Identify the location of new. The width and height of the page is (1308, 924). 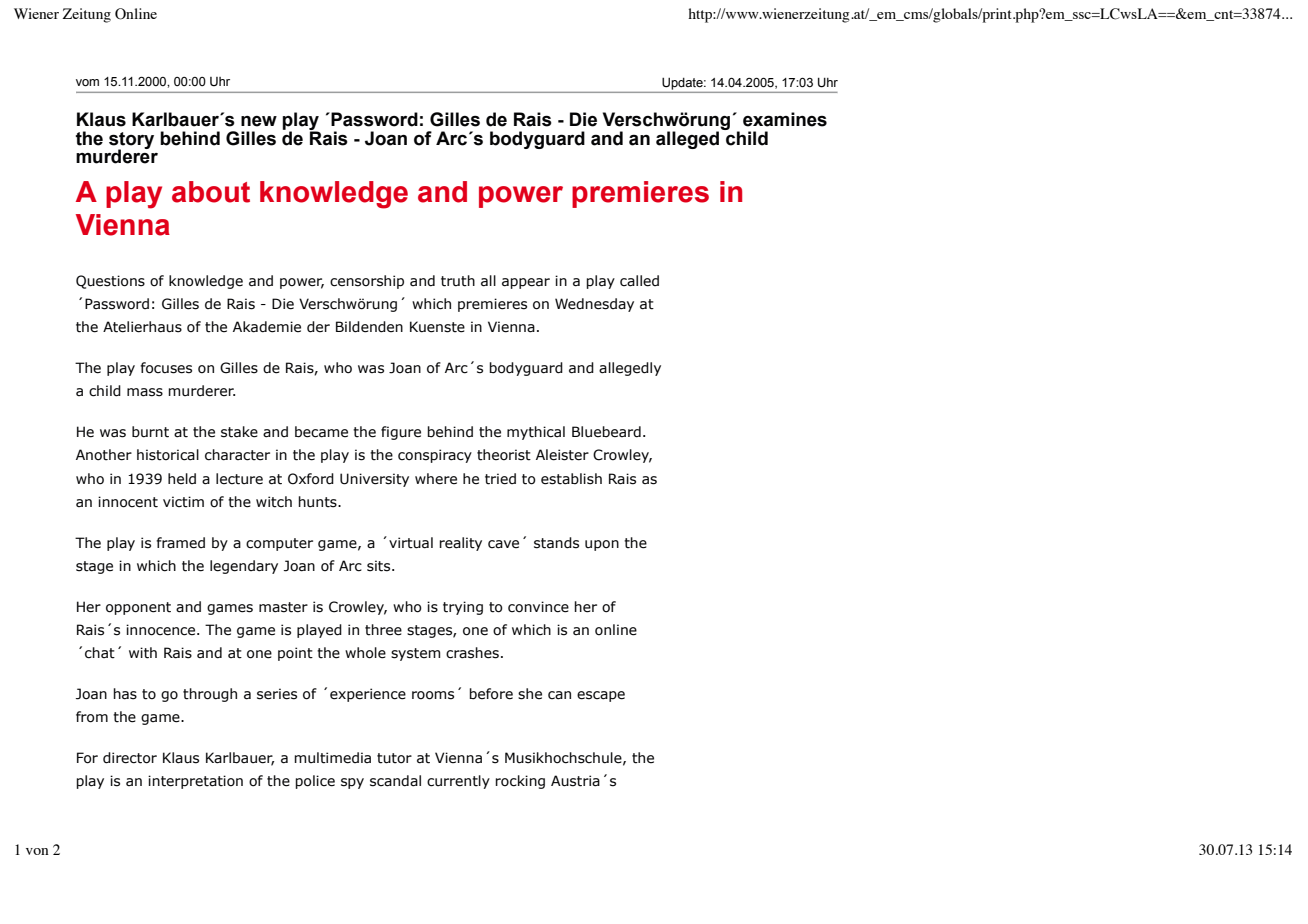
(259, 121).
